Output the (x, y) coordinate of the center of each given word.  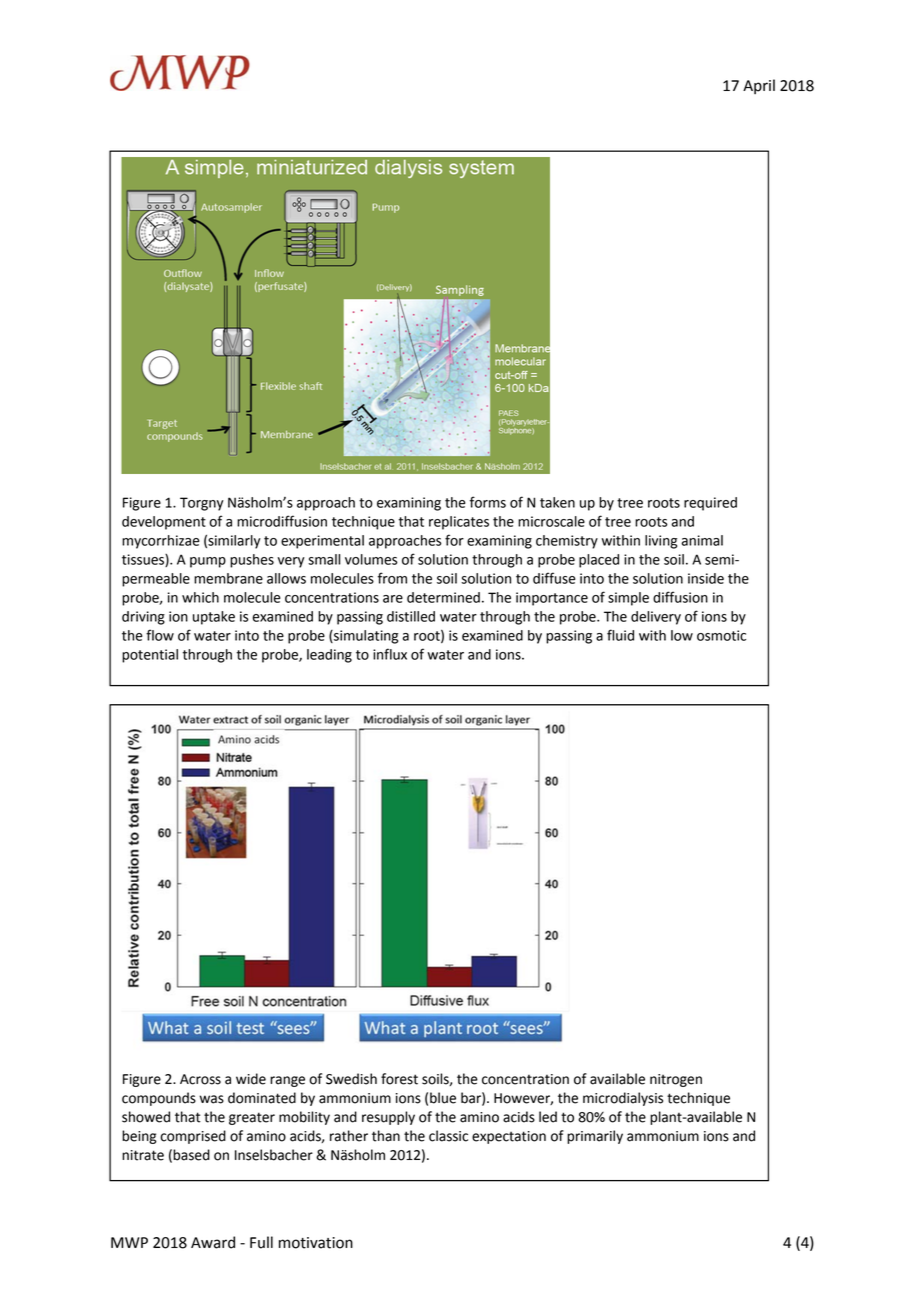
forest (399, 1079)
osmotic (721, 635)
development (164, 523)
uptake (214, 618)
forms (488, 502)
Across (200, 1079)
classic (448, 1136)
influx (390, 654)
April (759, 86)
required (710, 504)
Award (213, 1242)
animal (702, 540)
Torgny (202, 504)
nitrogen (676, 1080)
